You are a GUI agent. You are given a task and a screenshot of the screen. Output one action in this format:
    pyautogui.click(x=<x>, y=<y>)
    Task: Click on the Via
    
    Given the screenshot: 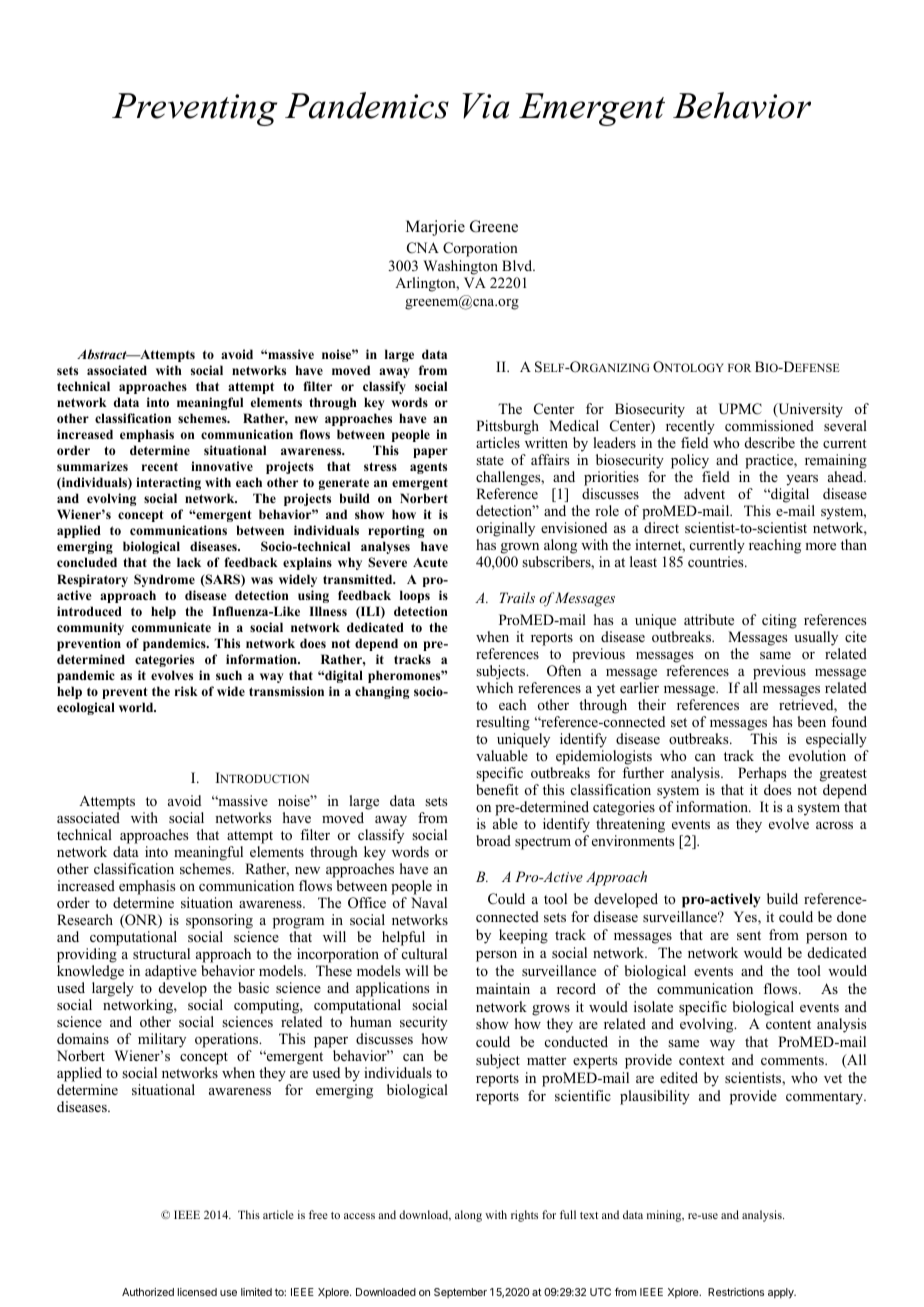 What is the action you would take?
    pyautogui.click(x=486, y=106)
